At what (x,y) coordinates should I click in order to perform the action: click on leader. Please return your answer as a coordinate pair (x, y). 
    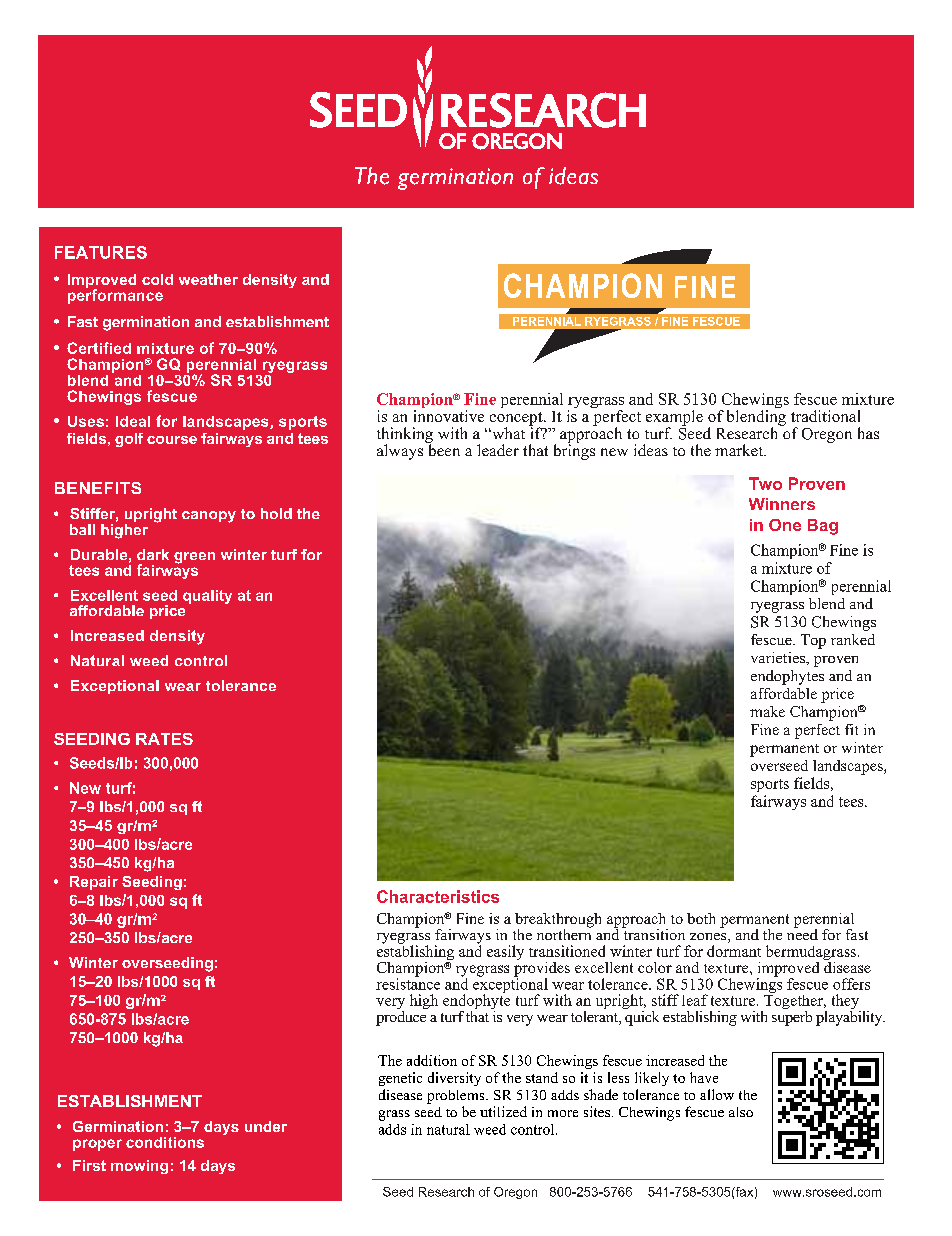
    Looking at the image, I should click on (498, 450).
